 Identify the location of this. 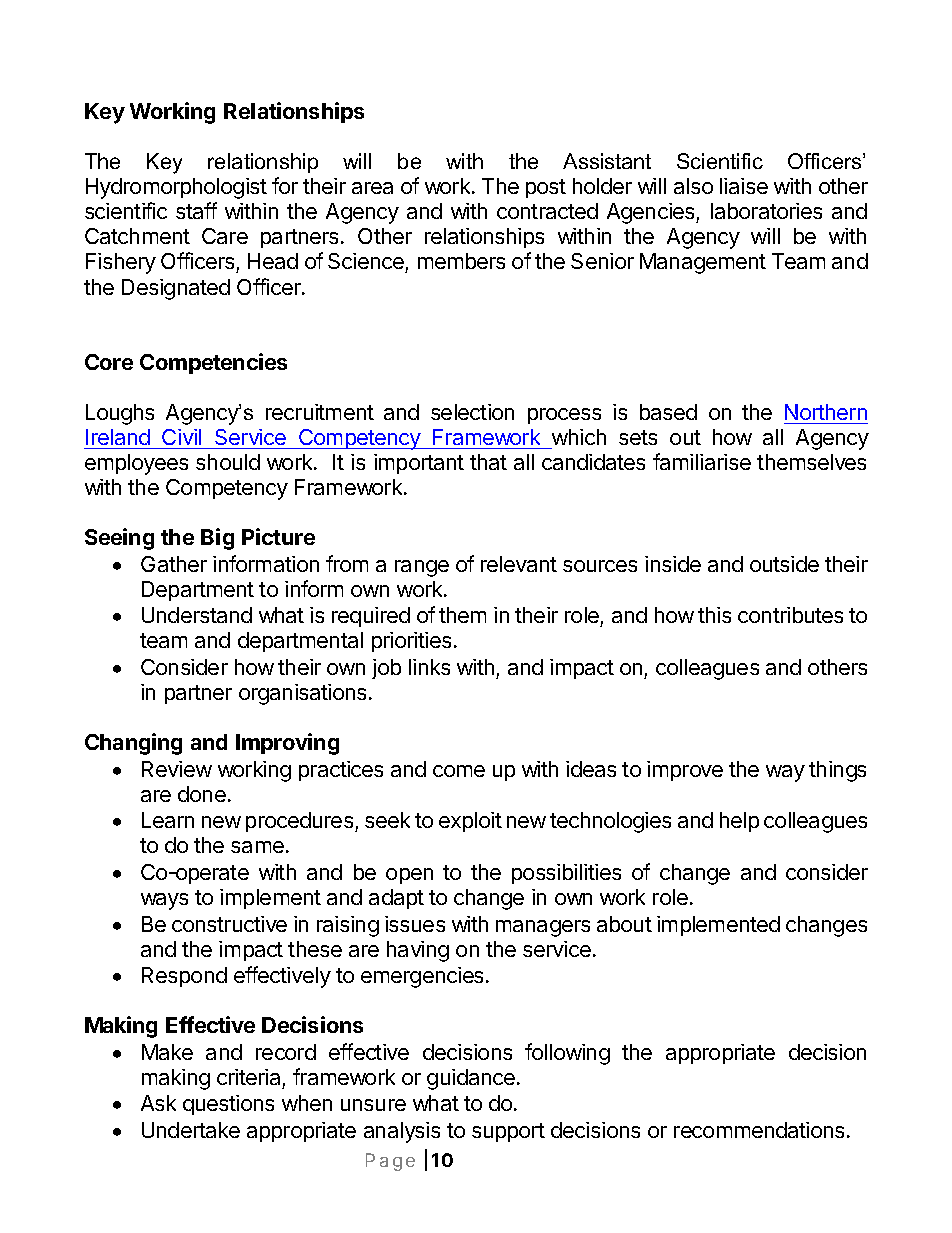
(714, 615).
